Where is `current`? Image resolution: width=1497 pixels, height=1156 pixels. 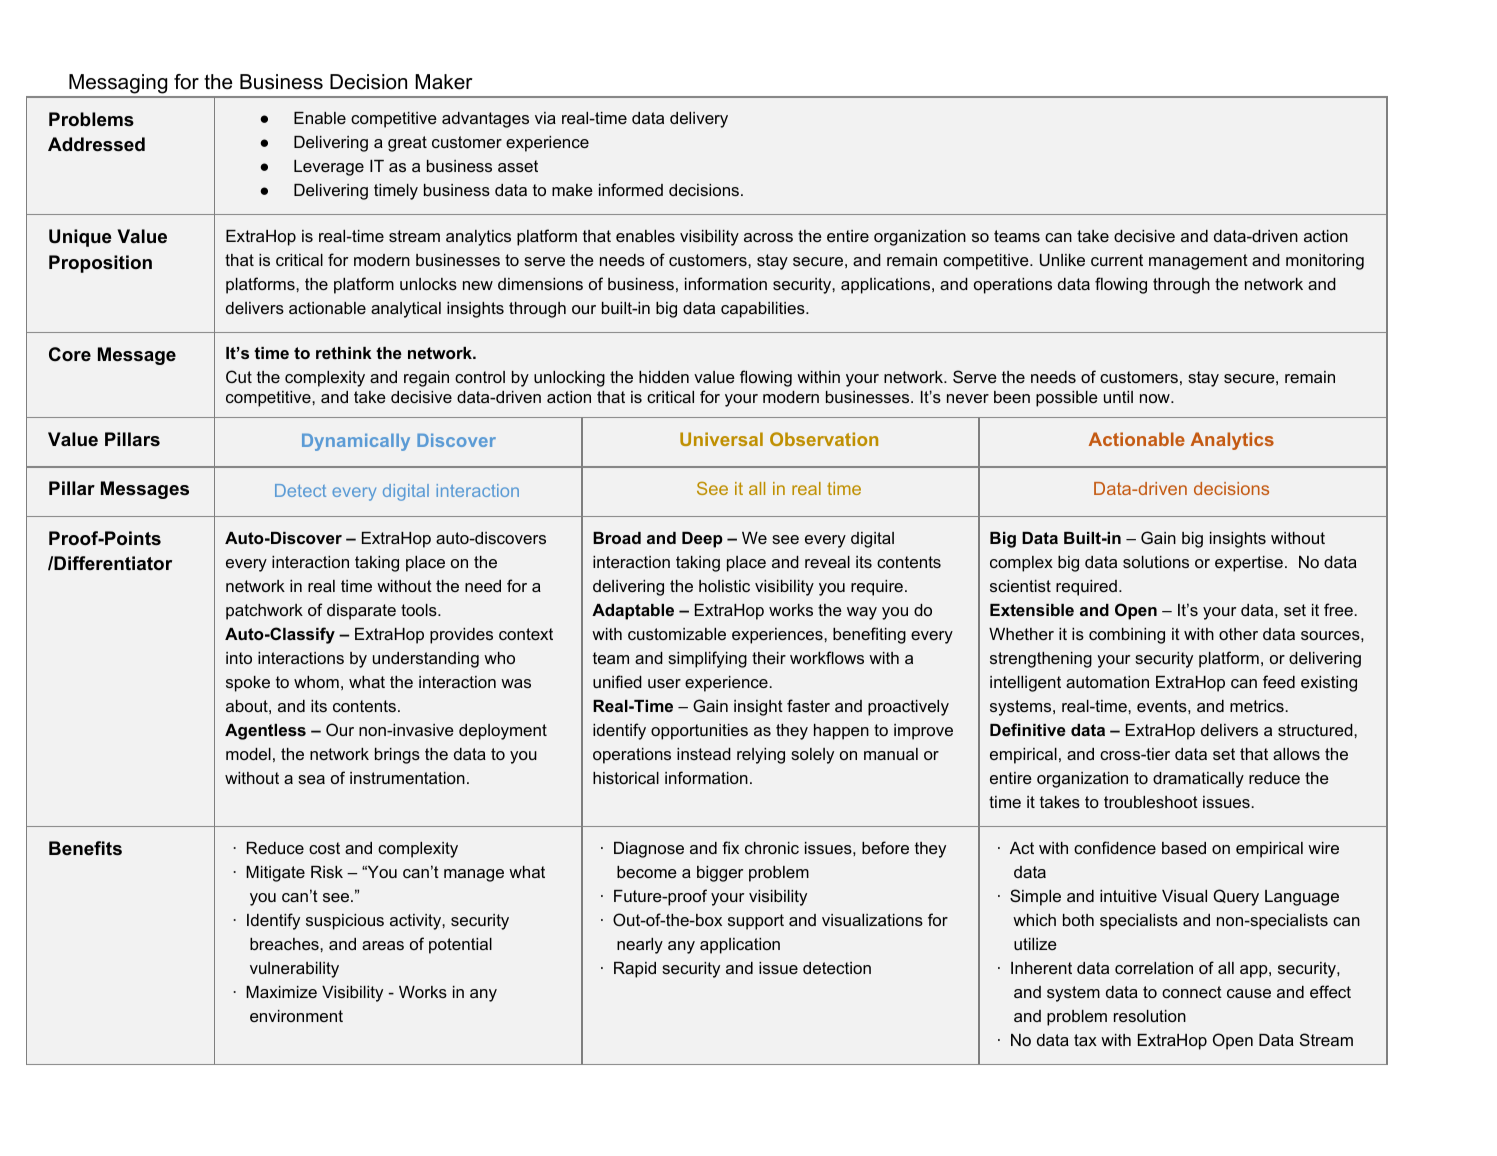 current is located at coordinates (1117, 260).
